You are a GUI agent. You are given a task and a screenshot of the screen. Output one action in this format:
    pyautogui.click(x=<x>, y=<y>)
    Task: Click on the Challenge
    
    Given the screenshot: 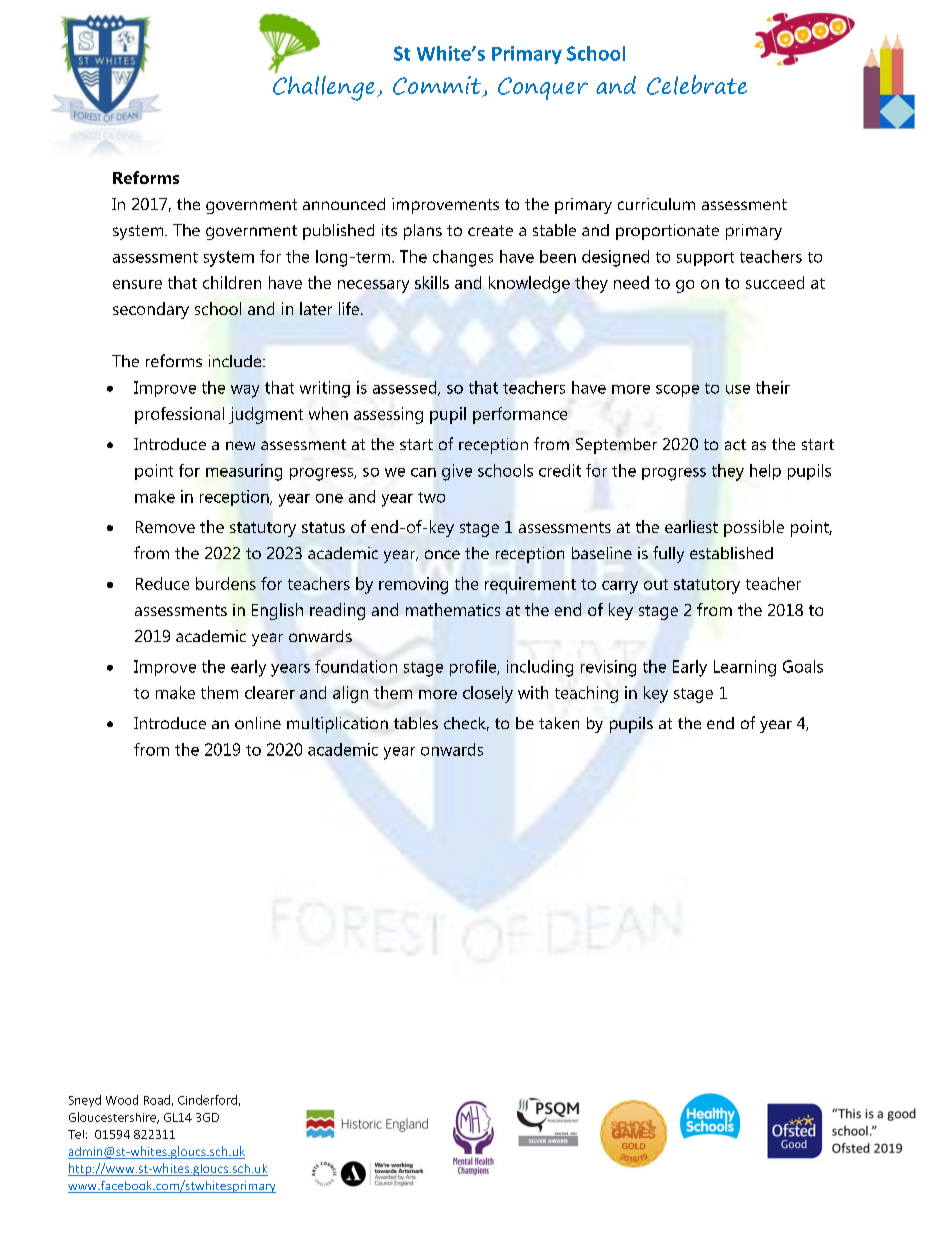 What is the action you would take?
    pyautogui.click(x=324, y=87)
